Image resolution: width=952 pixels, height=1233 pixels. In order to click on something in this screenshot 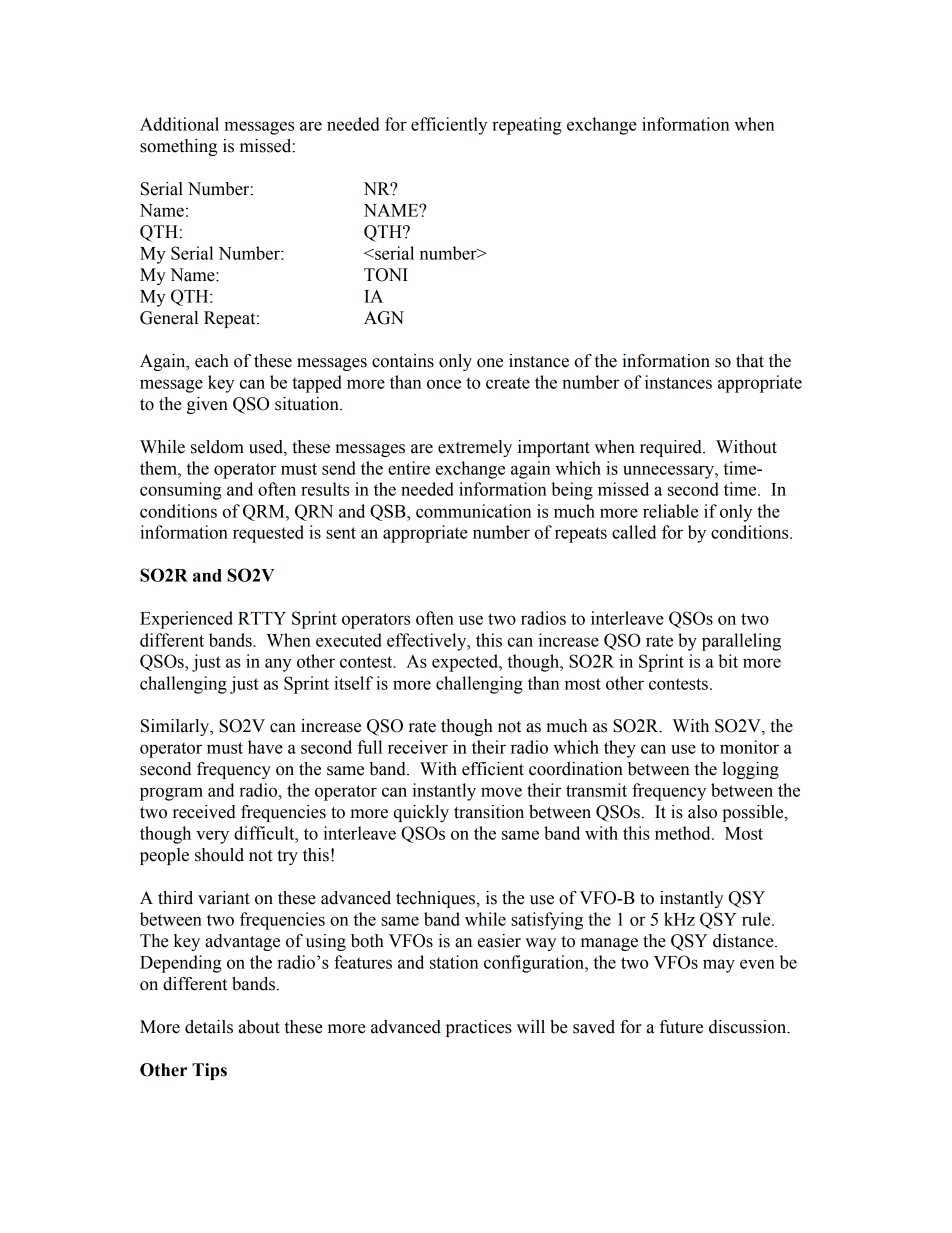, I will do `click(178, 147)`.
